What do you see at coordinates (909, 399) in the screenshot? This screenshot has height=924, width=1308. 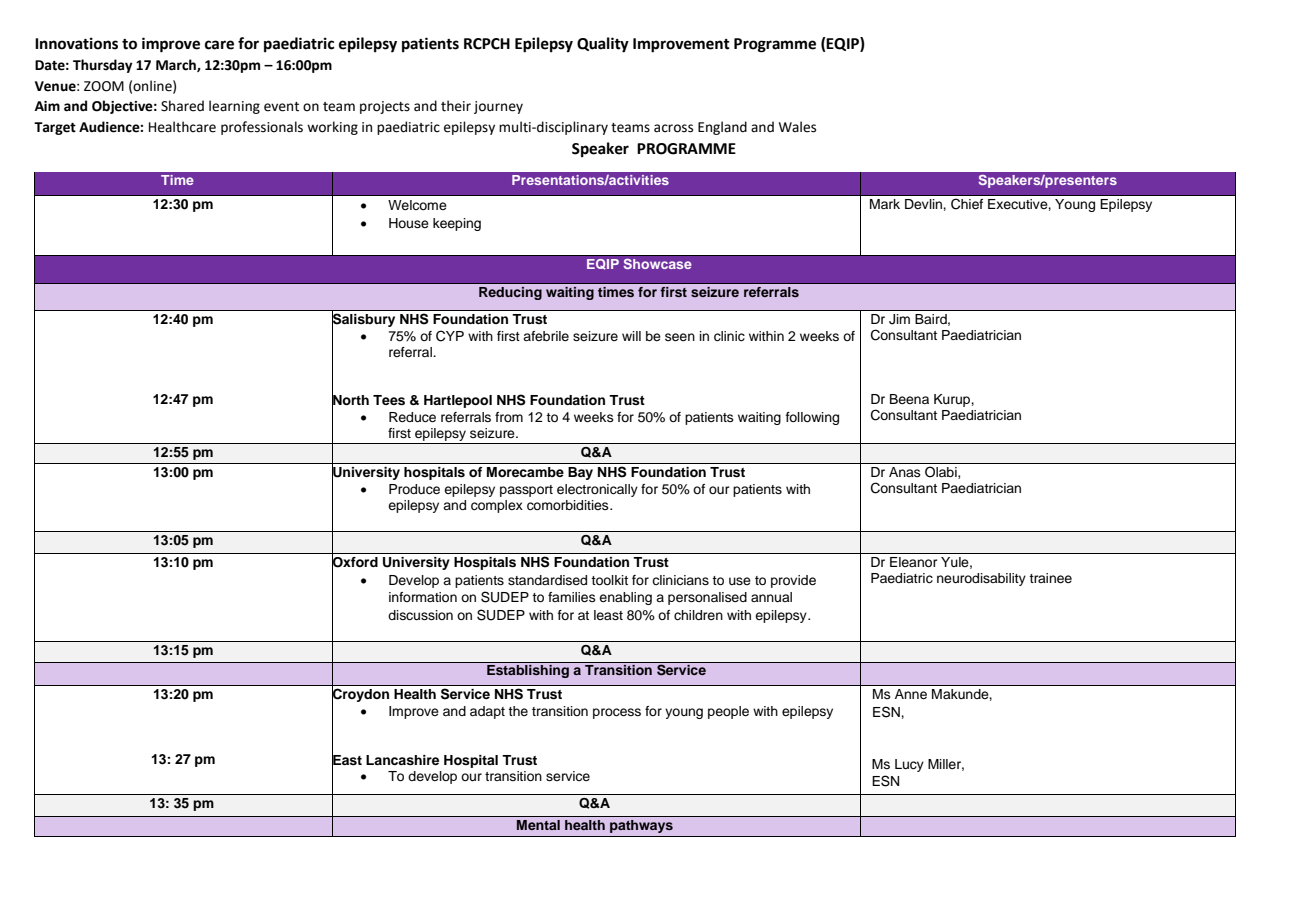 I see `Beena` at bounding box center [909, 399].
